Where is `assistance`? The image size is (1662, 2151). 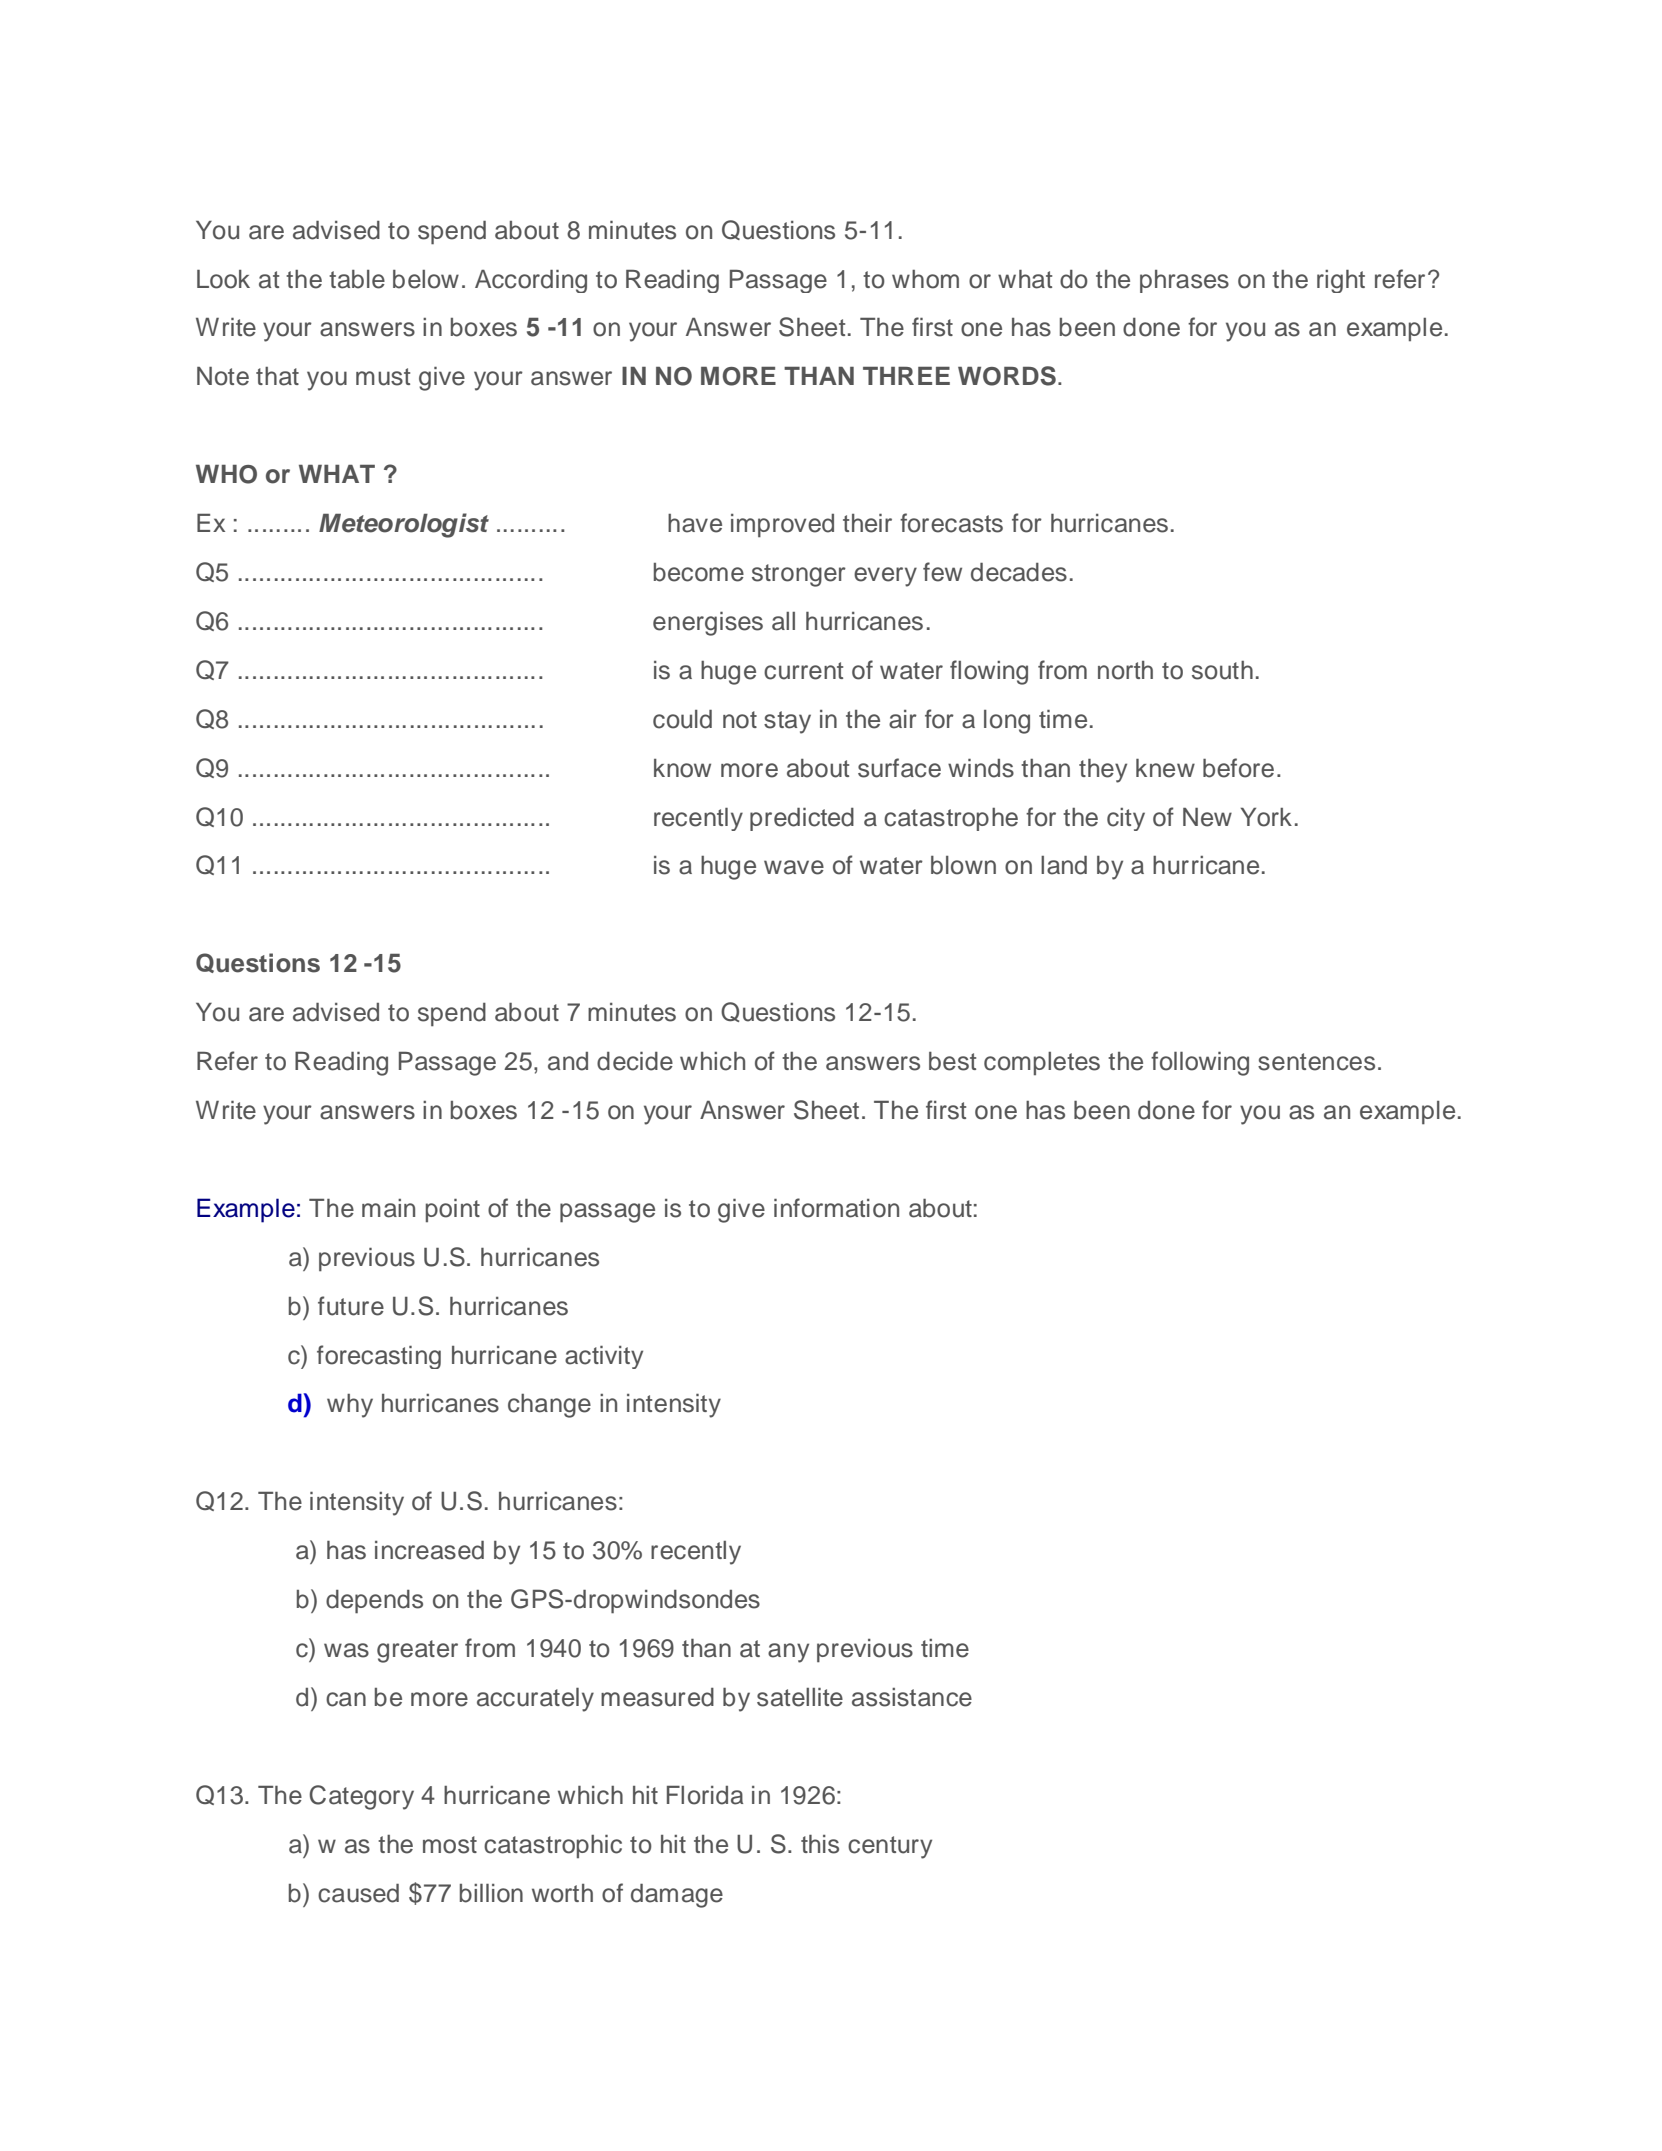
assistance is located at coordinates (912, 1697).
